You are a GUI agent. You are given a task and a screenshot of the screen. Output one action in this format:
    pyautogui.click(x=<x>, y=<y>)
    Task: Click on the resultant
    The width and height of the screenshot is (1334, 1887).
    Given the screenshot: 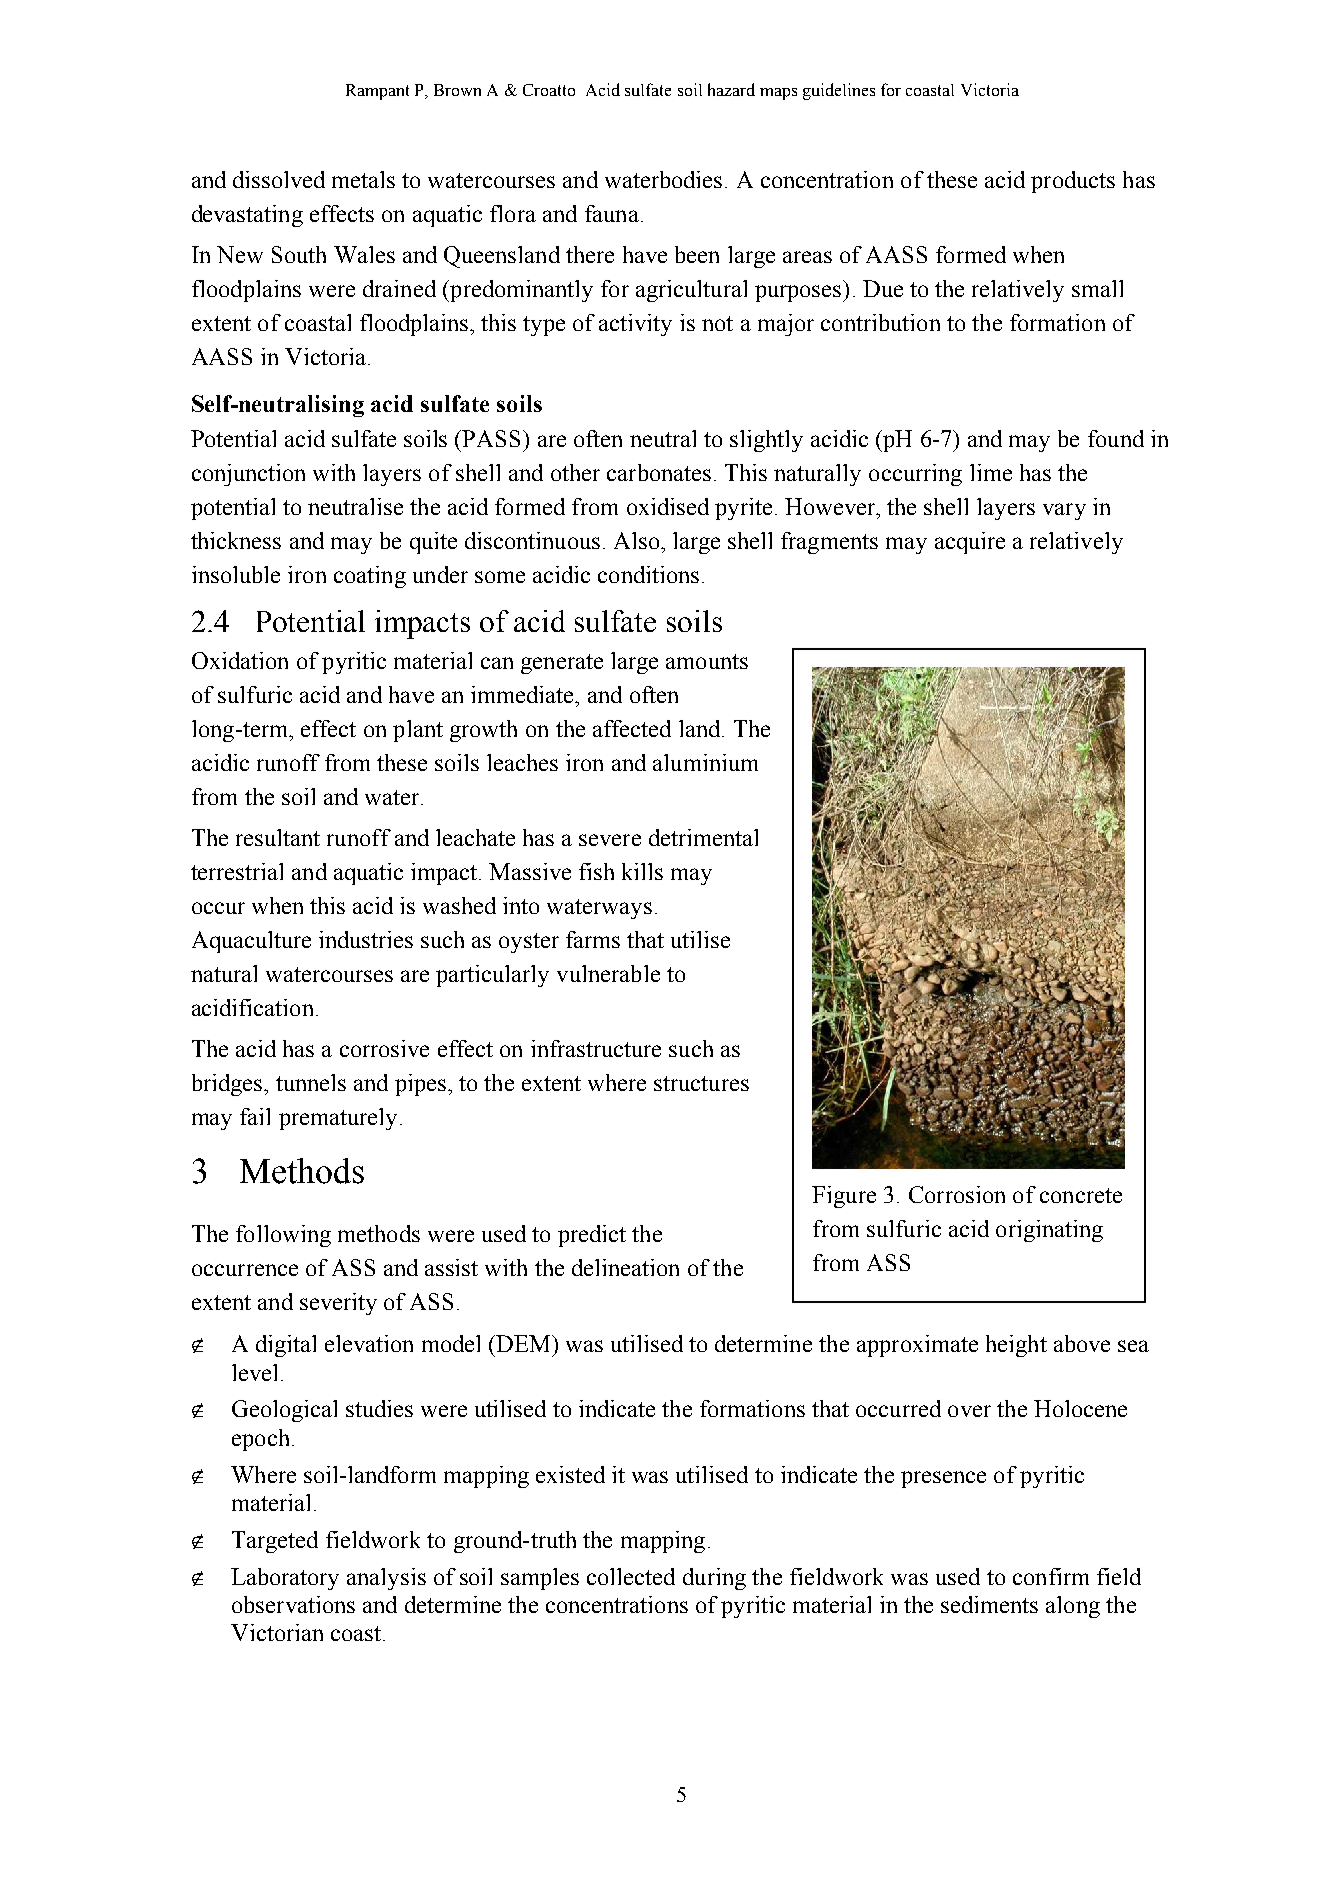 What is the action you would take?
    pyautogui.click(x=278, y=837)
